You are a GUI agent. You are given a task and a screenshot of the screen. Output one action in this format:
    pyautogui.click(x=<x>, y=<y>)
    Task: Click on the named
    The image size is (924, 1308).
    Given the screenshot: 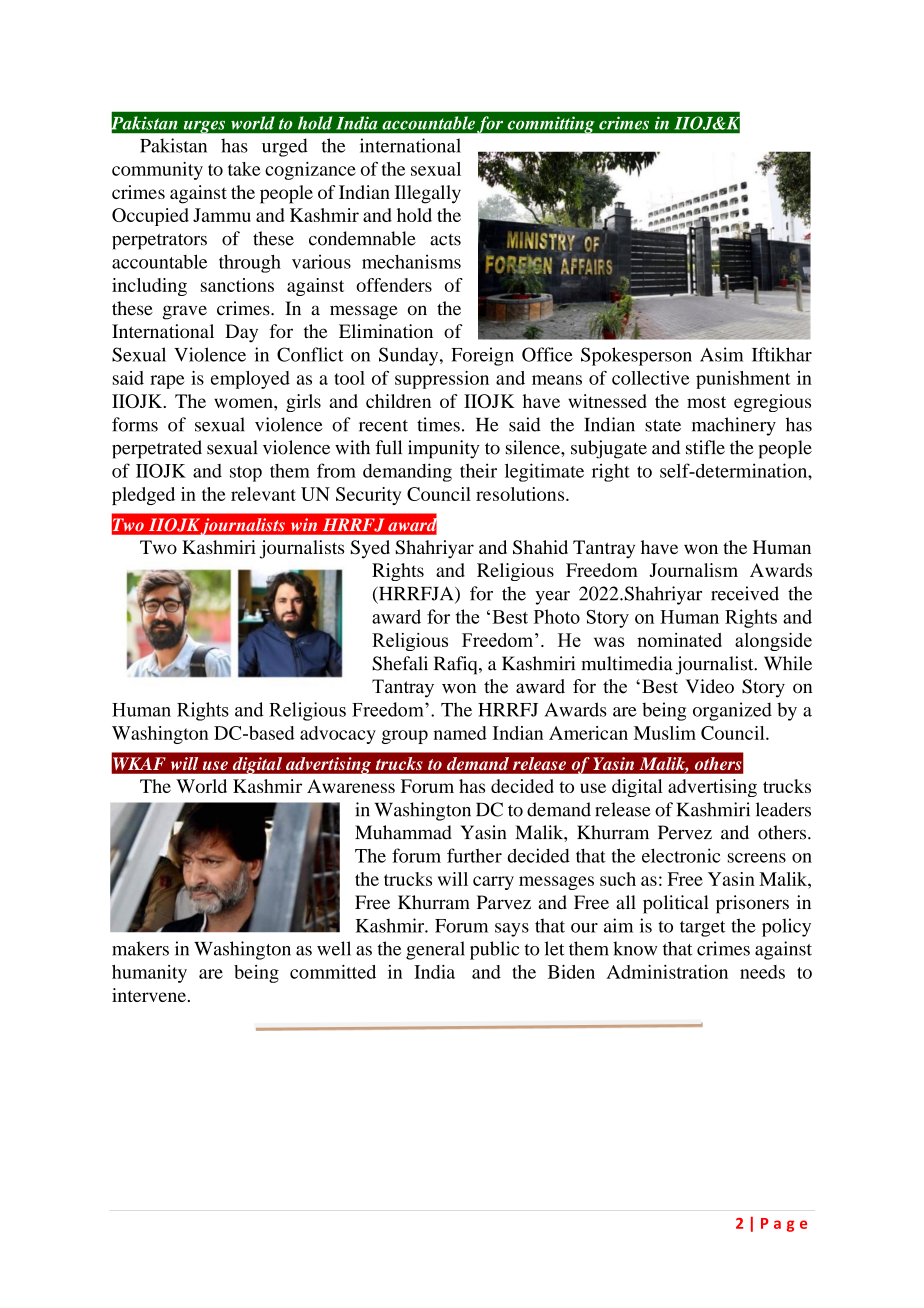 What is the action you would take?
    pyautogui.click(x=460, y=733)
